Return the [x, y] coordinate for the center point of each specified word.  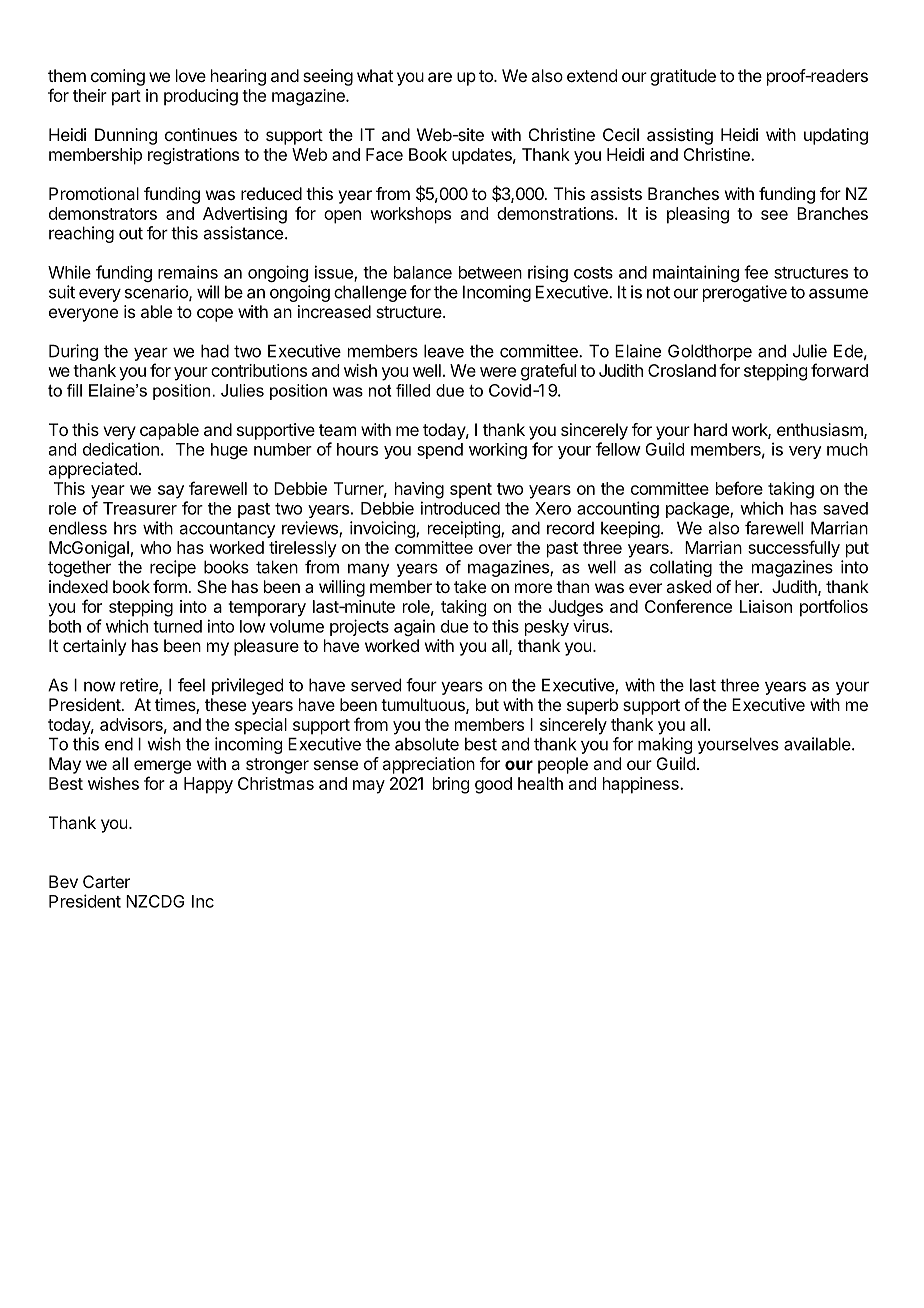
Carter [106, 881]
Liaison [766, 606]
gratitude [683, 77]
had [215, 351]
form [171, 586]
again [414, 627]
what [375, 75]
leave [444, 351]
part [126, 98]
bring [451, 785]
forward [839, 370]
